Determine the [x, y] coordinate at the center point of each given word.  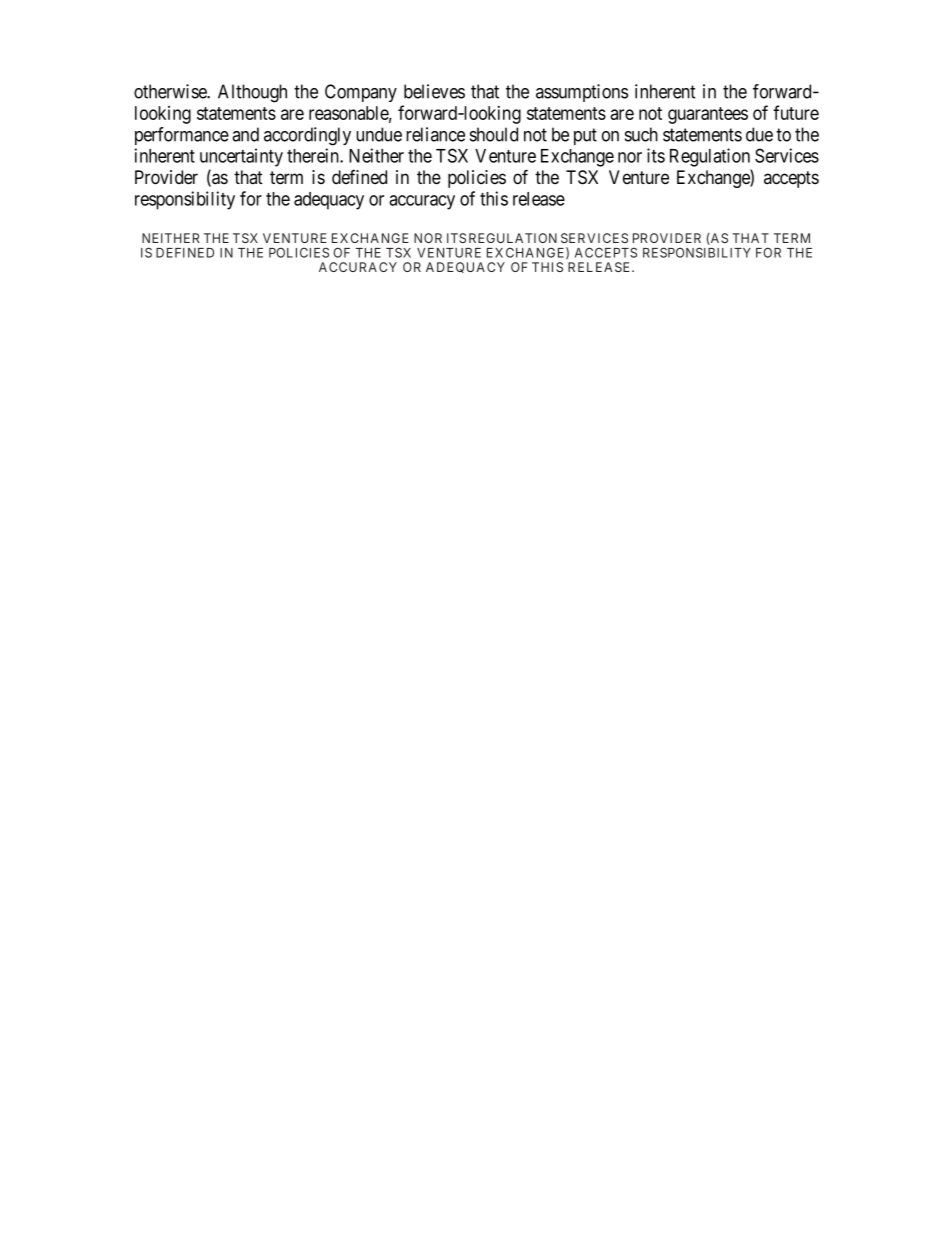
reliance [435, 134]
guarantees [708, 115]
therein [314, 155]
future [796, 112]
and [245, 134]
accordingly [307, 136]
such [641, 134]
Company [361, 93]
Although [252, 93]
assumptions [582, 93]
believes [434, 91]
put [585, 136]
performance [182, 136]
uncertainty [241, 157]
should [494, 134]
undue [379, 134]
